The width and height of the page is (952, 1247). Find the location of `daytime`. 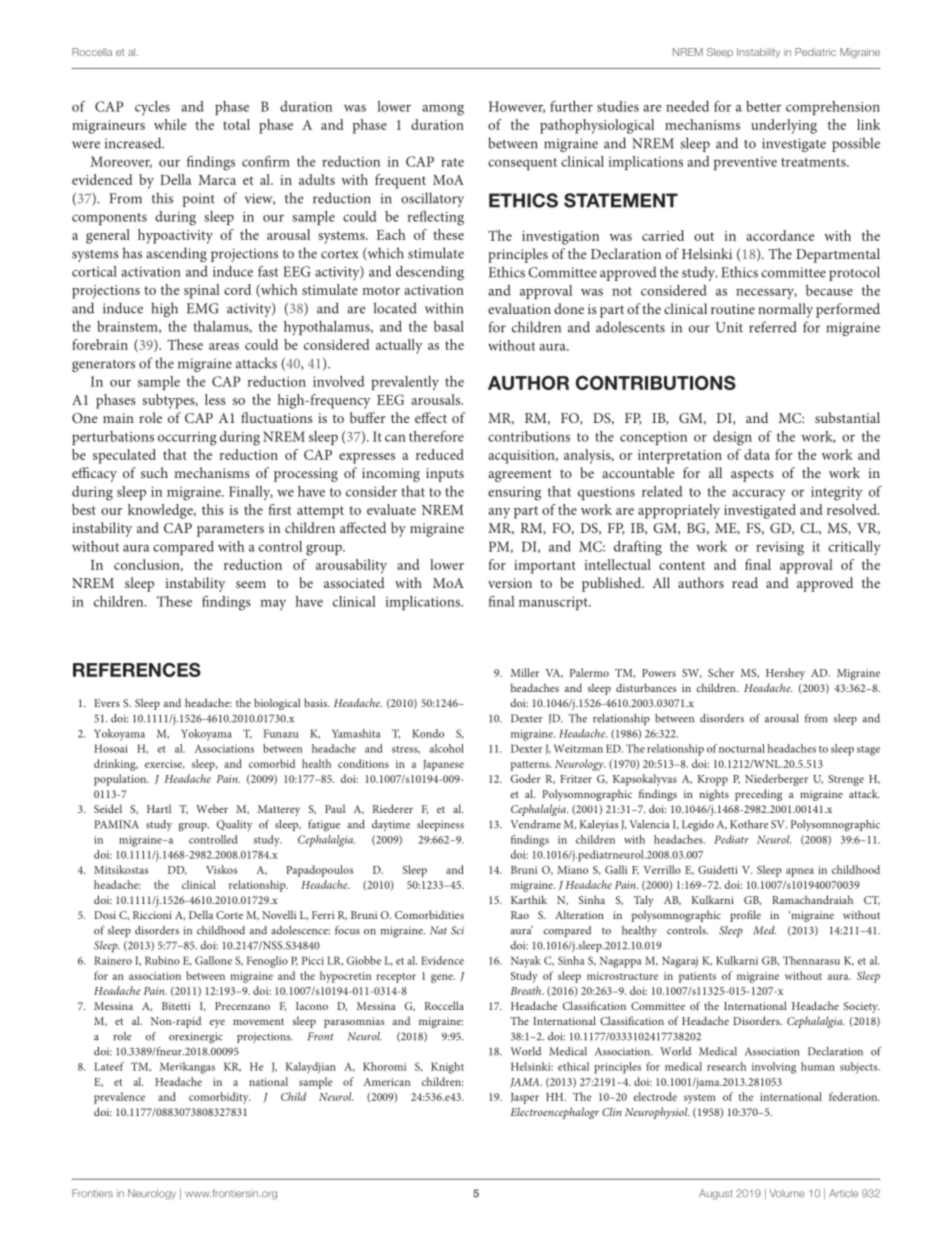

daytime is located at coordinates (391, 825).
